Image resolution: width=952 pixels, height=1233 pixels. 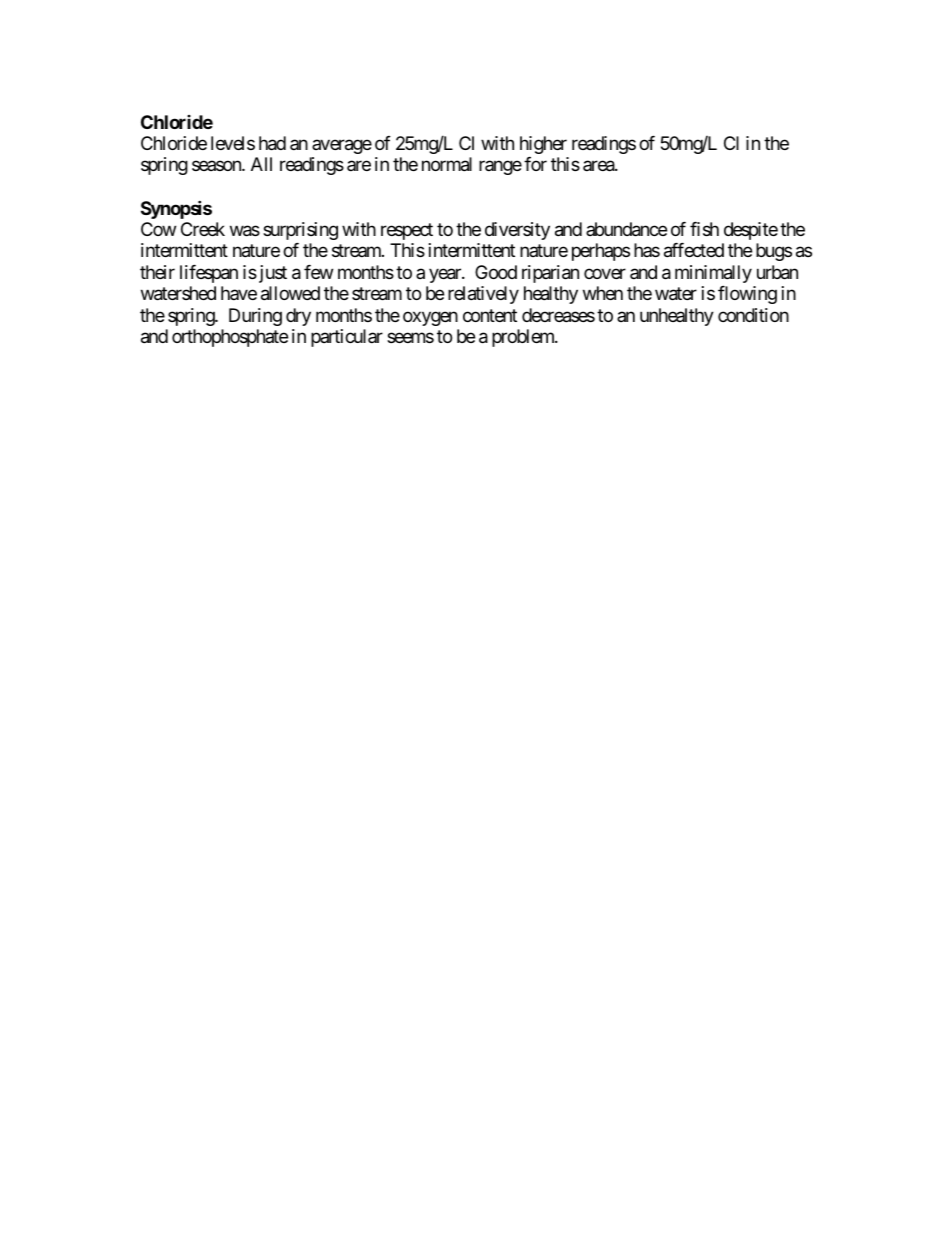 What do you see at coordinates (517, 231) in the screenshot?
I see `diversity` at bounding box center [517, 231].
